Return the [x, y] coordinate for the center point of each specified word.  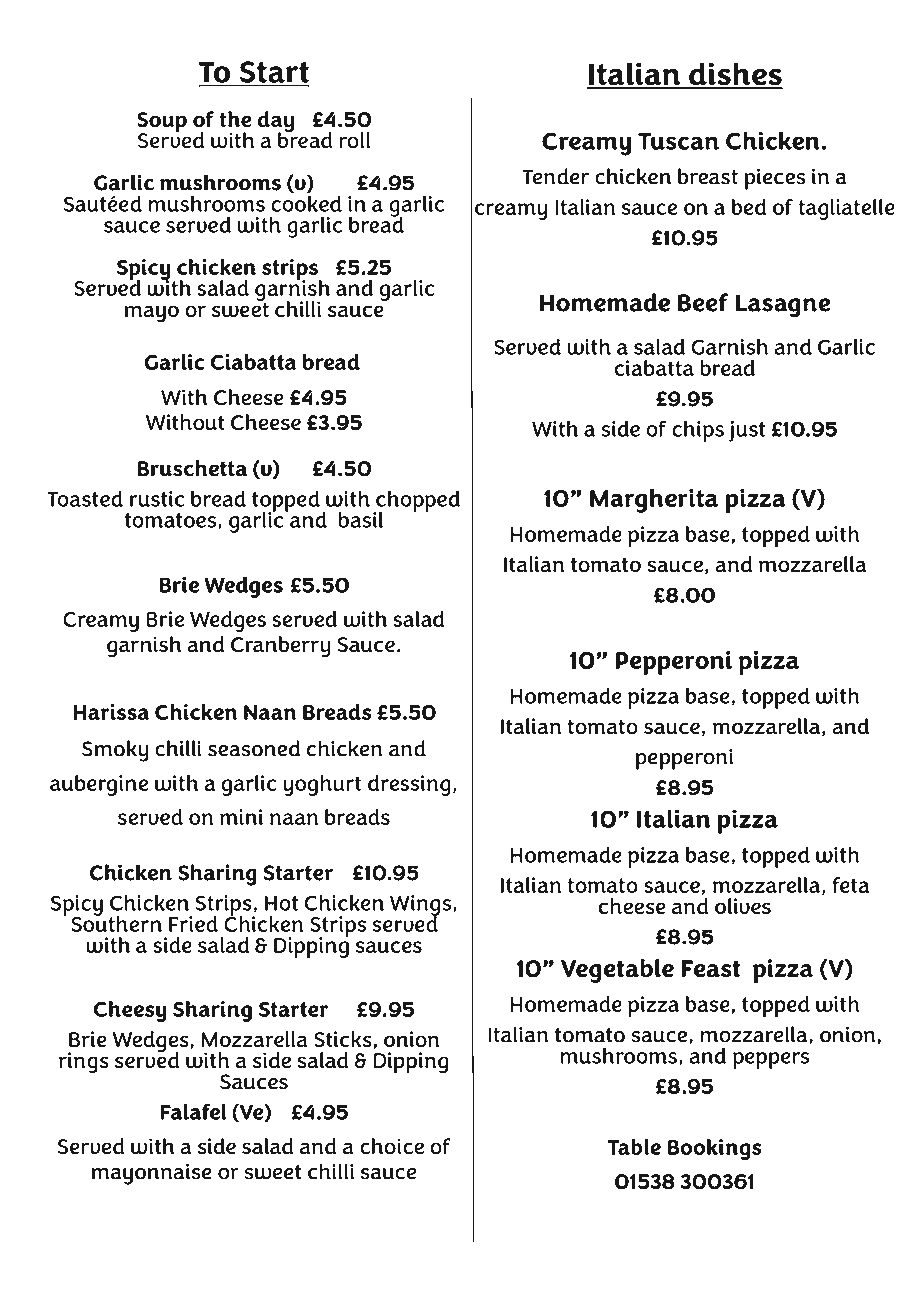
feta [851, 885]
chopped [417, 502]
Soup [162, 123]
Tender [555, 176]
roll [355, 140]
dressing [409, 785]
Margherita [654, 501]
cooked [306, 203]
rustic [157, 499]
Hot [281, 903]
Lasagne [783, 306]
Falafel [194, 1111]
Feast [711, 969]
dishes [735, 75]
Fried [193, 924]
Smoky [115, 751]
